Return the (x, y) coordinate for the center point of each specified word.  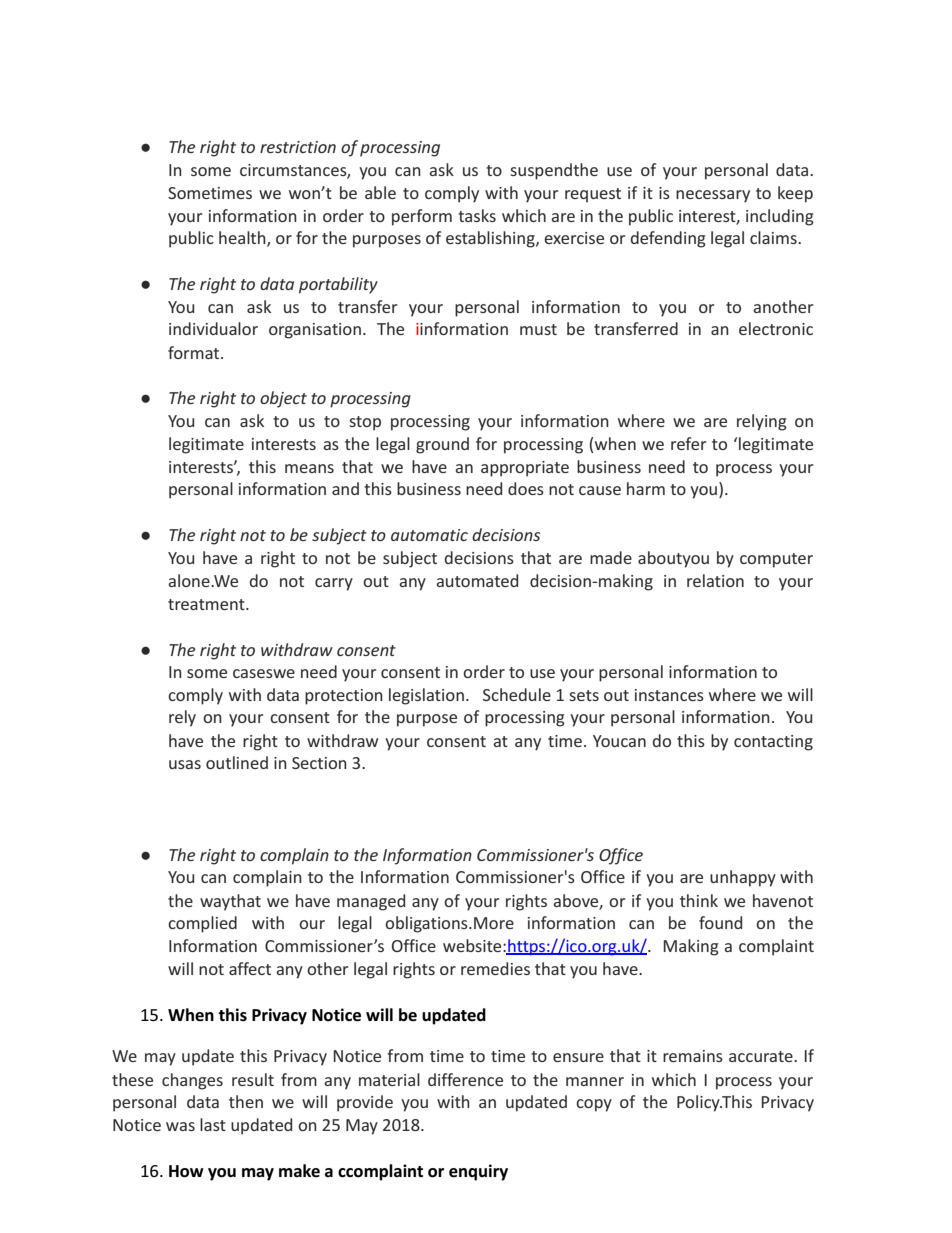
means (309, 468)
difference (465, 1079)
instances (669, 695)
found (720, 922)
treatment (207, 604)
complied (202, 924)
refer (688, 443)
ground (442, 445)
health (243, 239)
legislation (426, 696)
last (213, 1124)
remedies (495, 968)
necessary (713, 196)
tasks (477, 215)
